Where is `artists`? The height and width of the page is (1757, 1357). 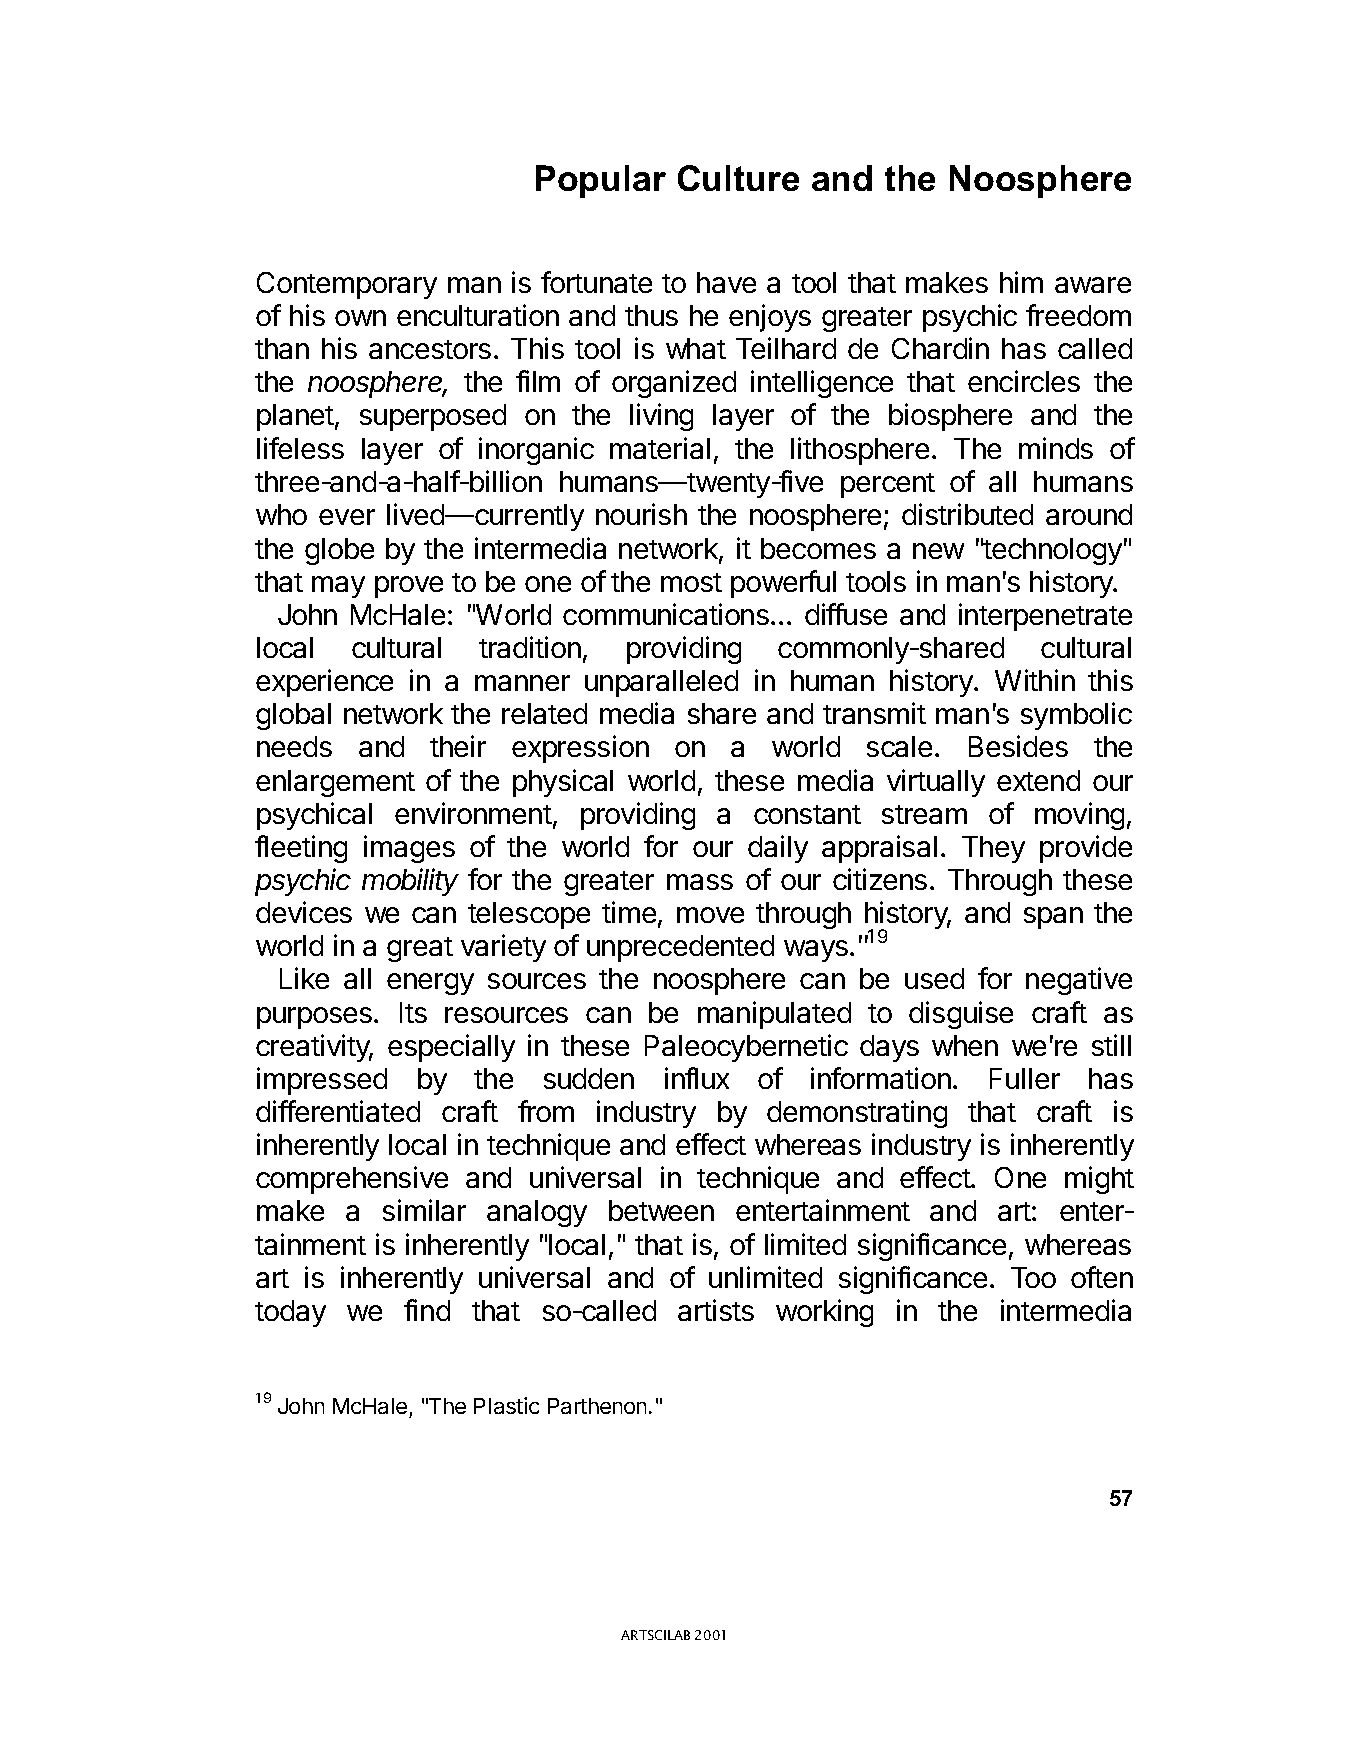
artists is located at coordinates (716, 1310).
